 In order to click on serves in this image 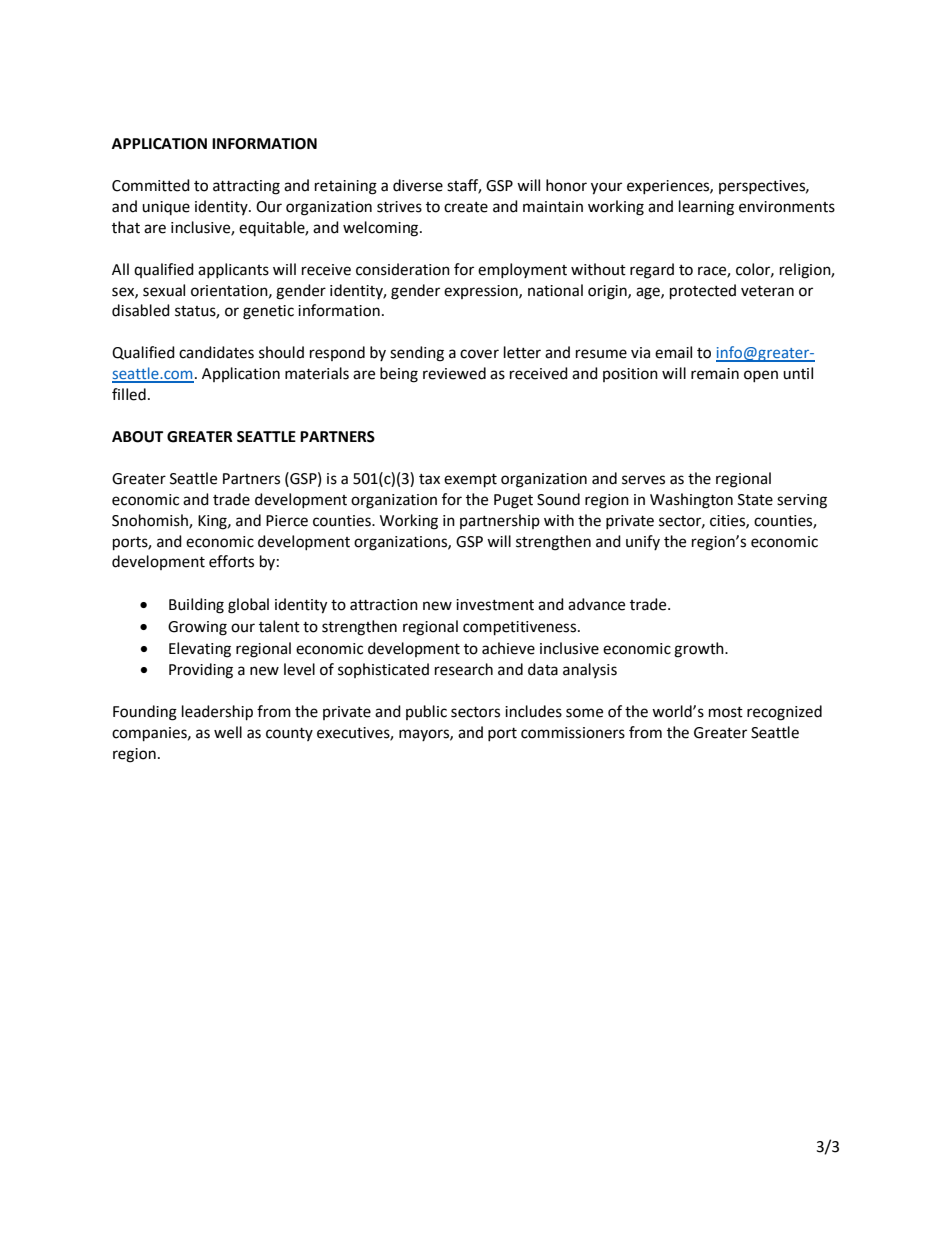, I will do `click(643, 480)`.
